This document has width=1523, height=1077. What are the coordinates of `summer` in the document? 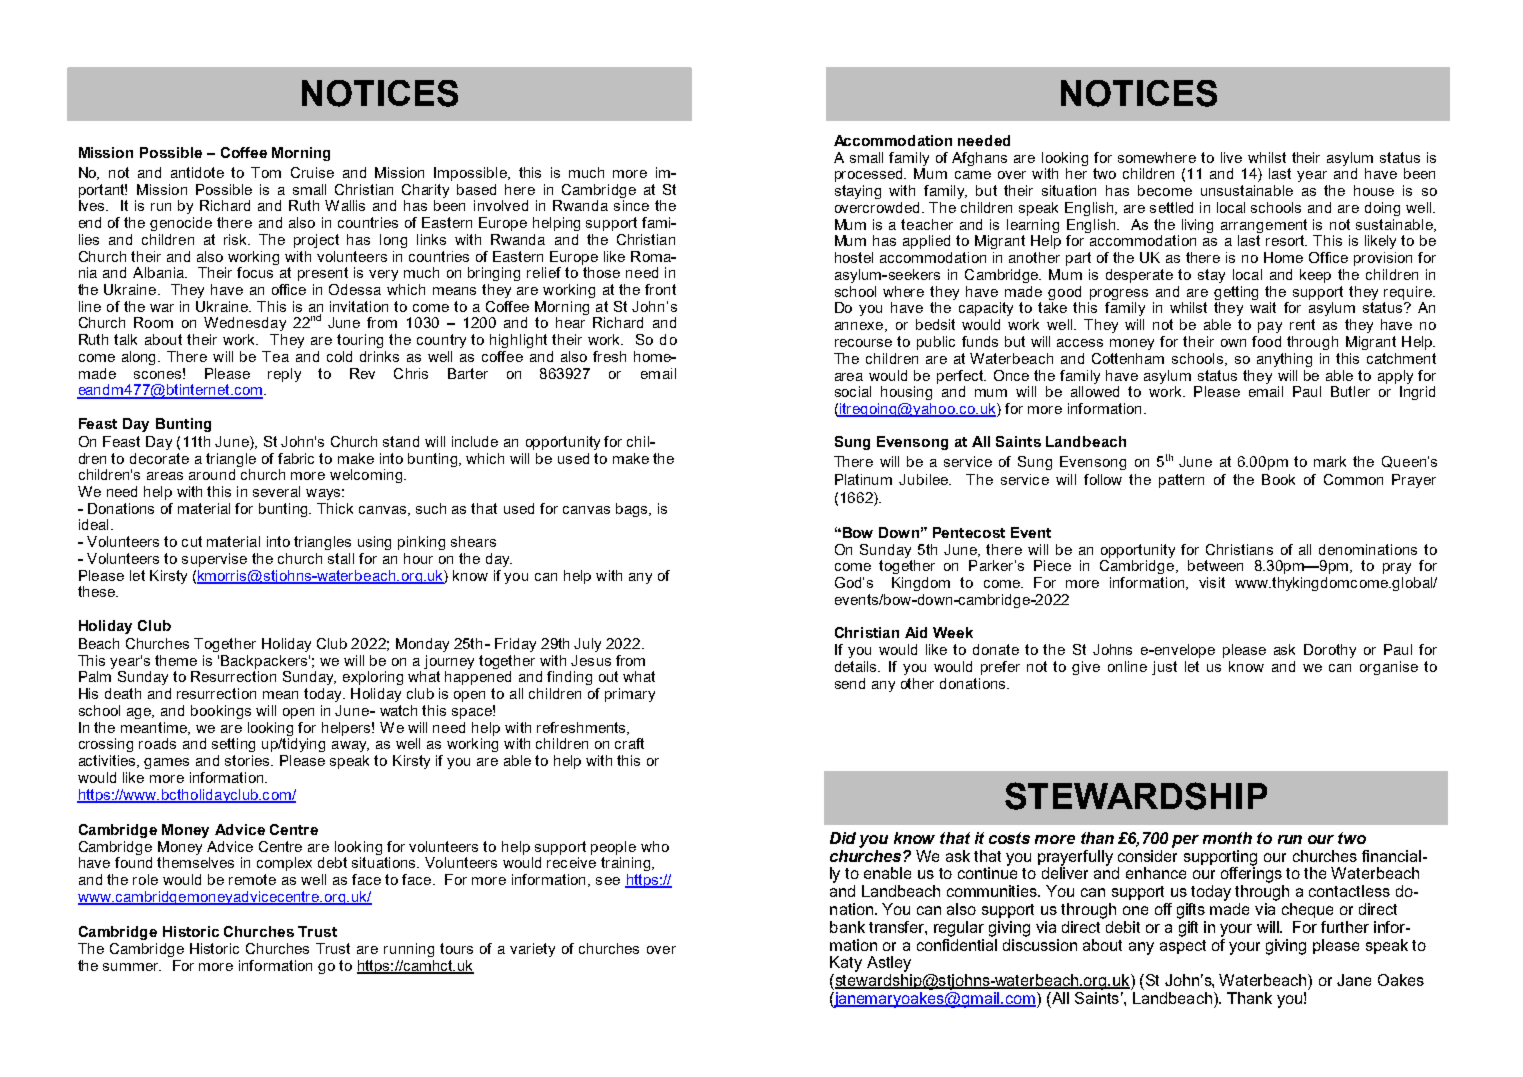 It's located at (132, 967).
